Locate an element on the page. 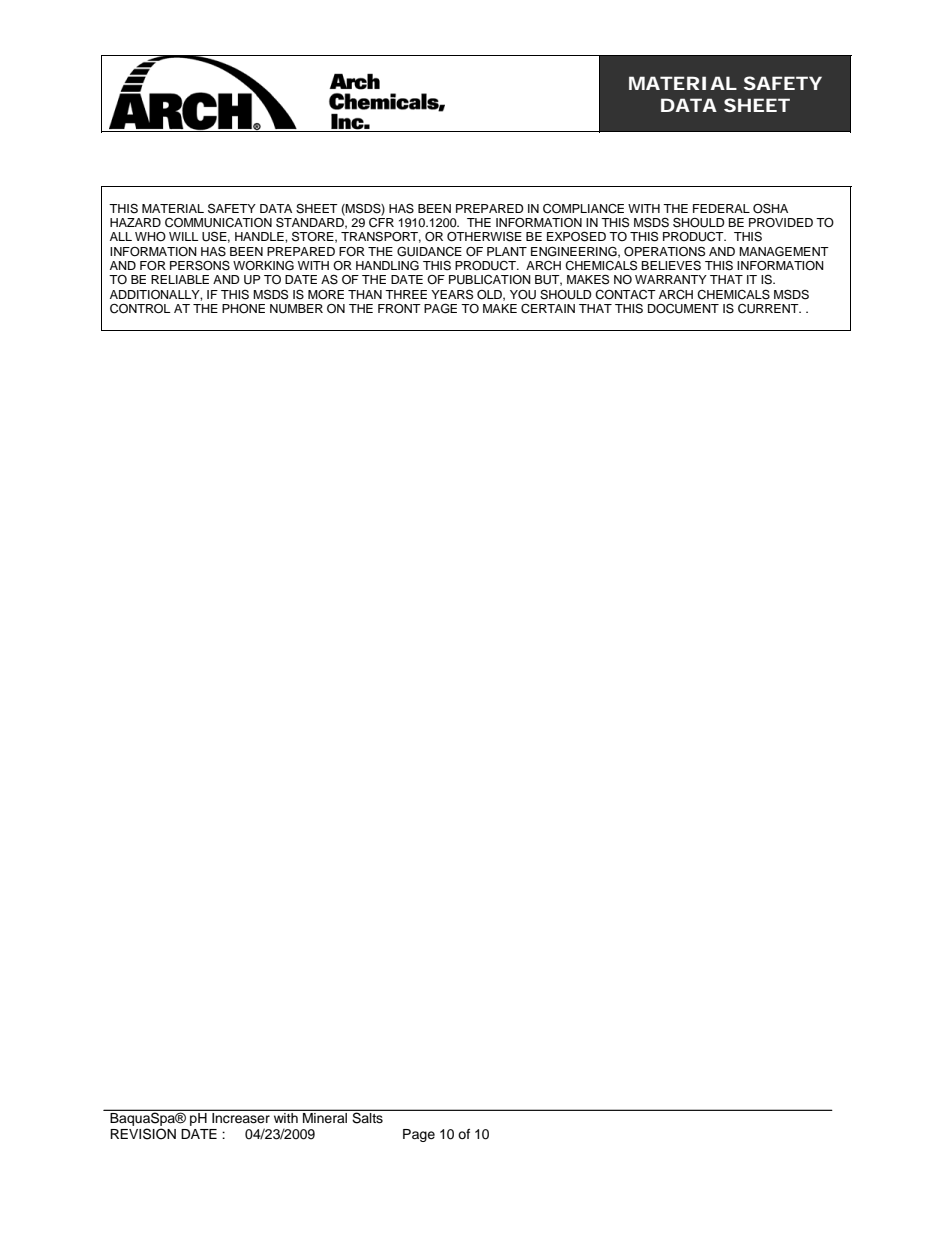  Mineral is located at coordinates (325, 1118).
